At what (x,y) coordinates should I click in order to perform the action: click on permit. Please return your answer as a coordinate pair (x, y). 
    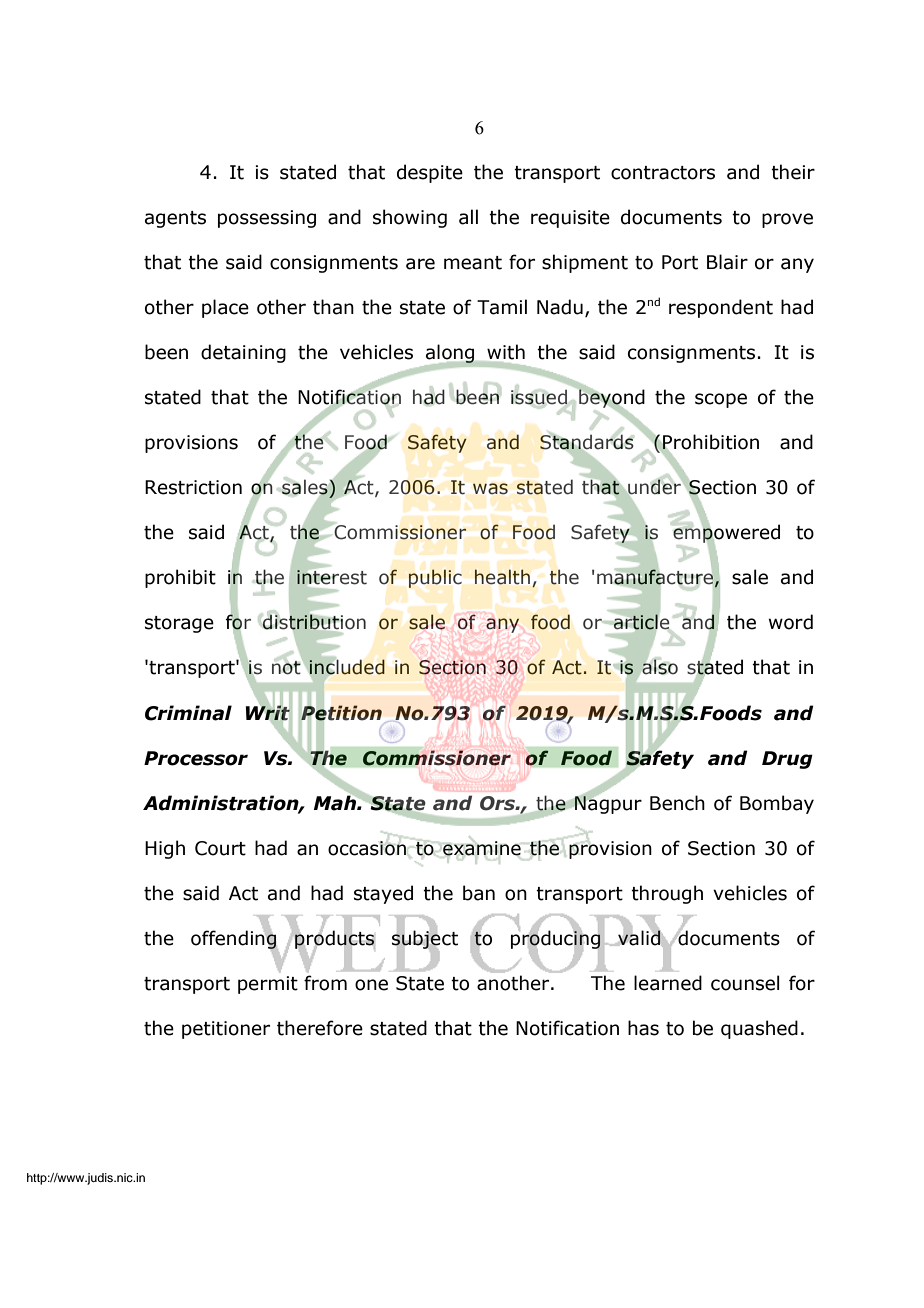
    Looking at the image, I should click on (268, 985).
